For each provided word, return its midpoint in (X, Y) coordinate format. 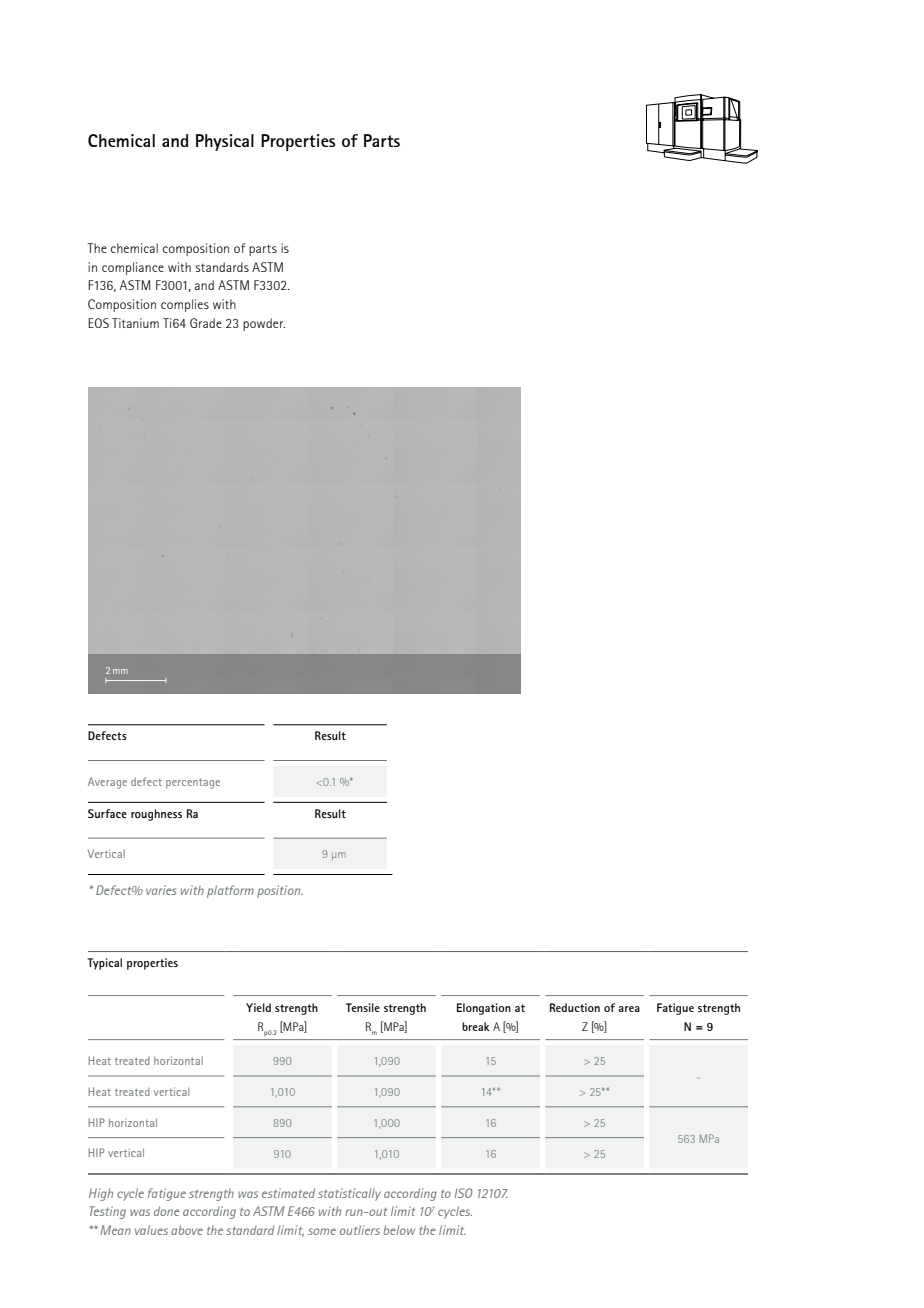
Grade (206, 323)
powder (264, 324)
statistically (349, 1194)
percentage (193, 783)
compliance (133, 268)
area (629, 1009)
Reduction (575, 1007)
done (167, 1211)
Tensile (363, 1007)
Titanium (135, 323)
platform (230, 891)
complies (185, 305)
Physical (225, 142)
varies (161, 890)
